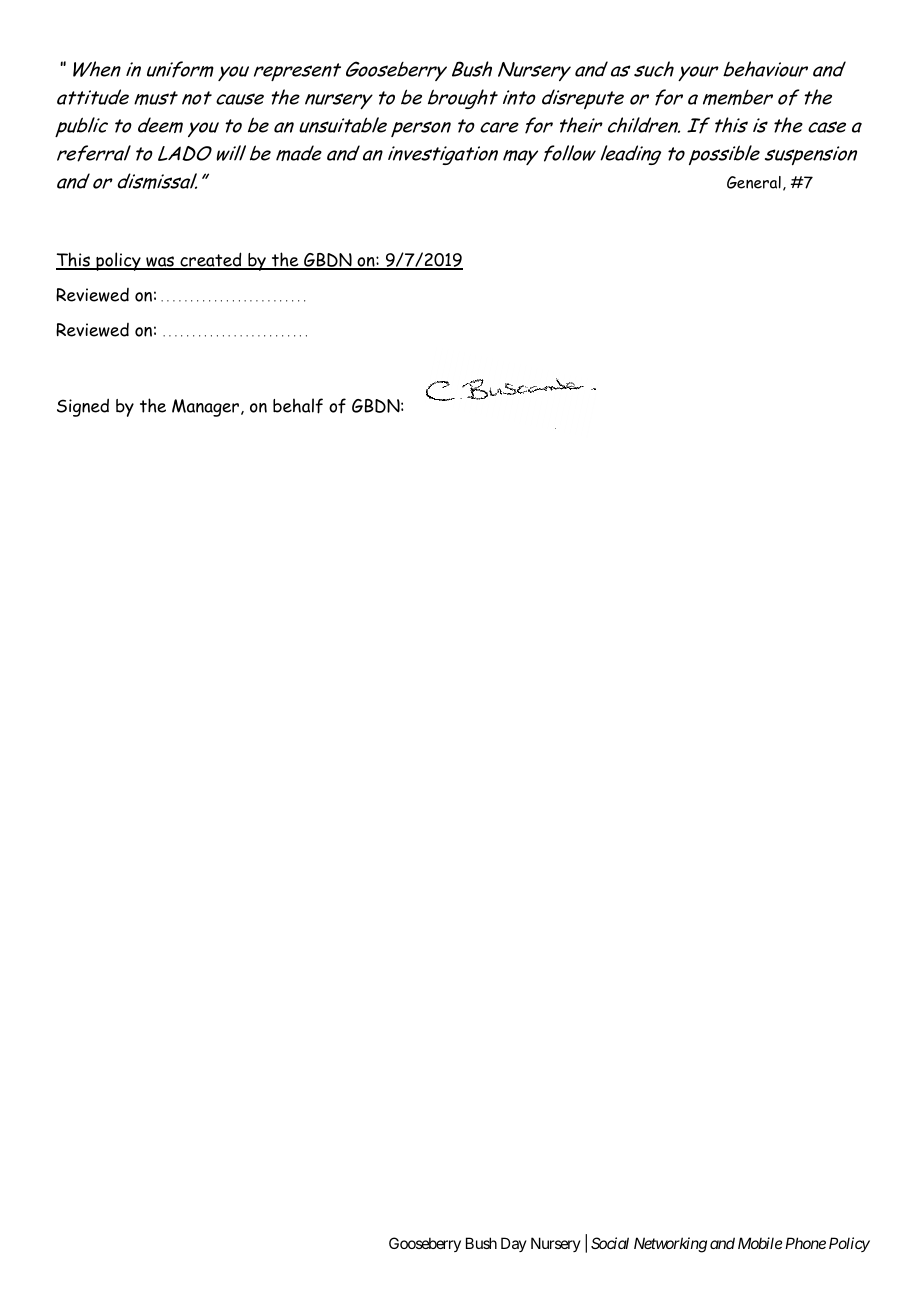  What do you see at coordinates (211, 260) in the image?
I see `created` at bounding box center [211, 260].
